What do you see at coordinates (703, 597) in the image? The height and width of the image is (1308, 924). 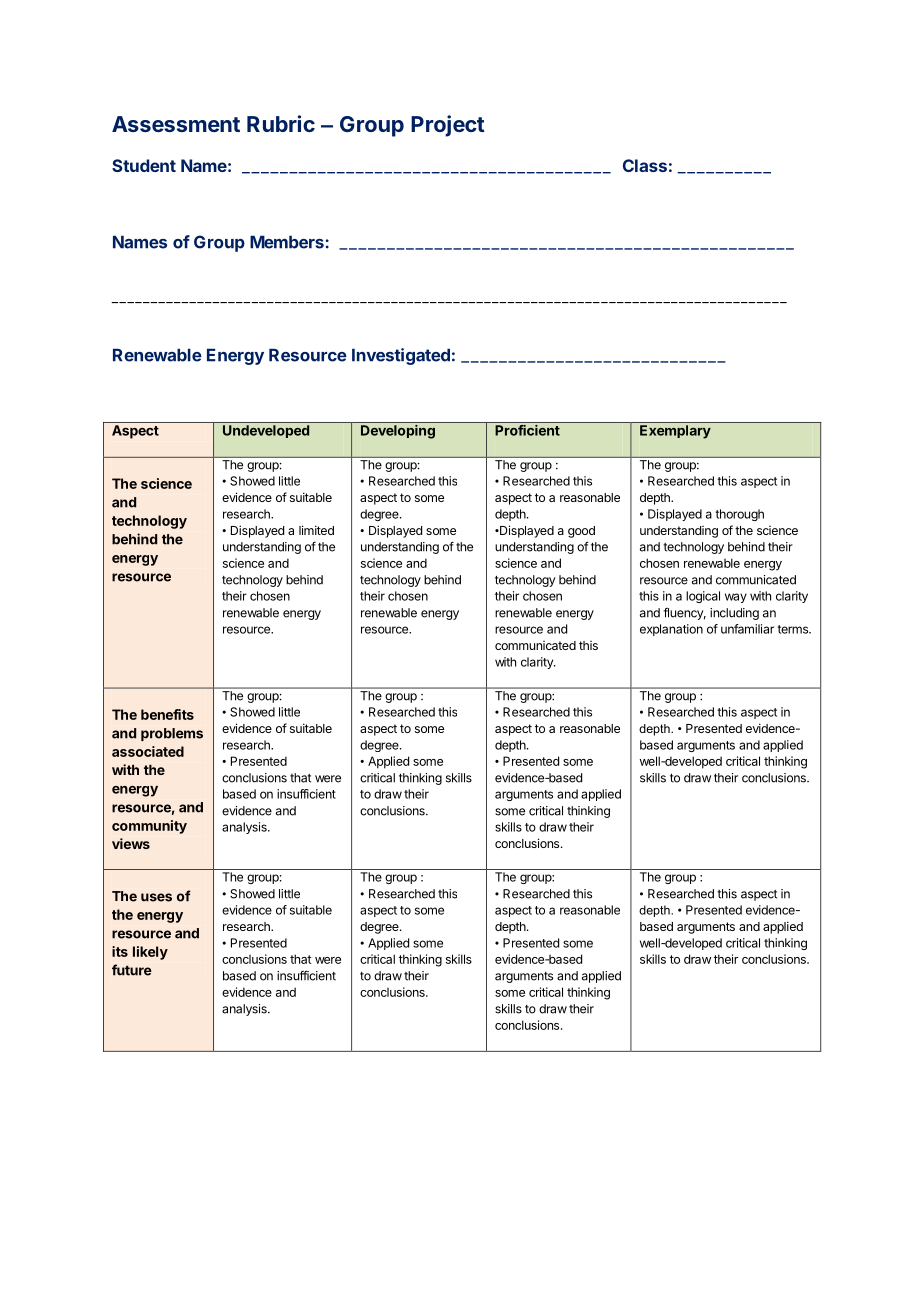 I see `logical` at bounding box center [703, 597].
